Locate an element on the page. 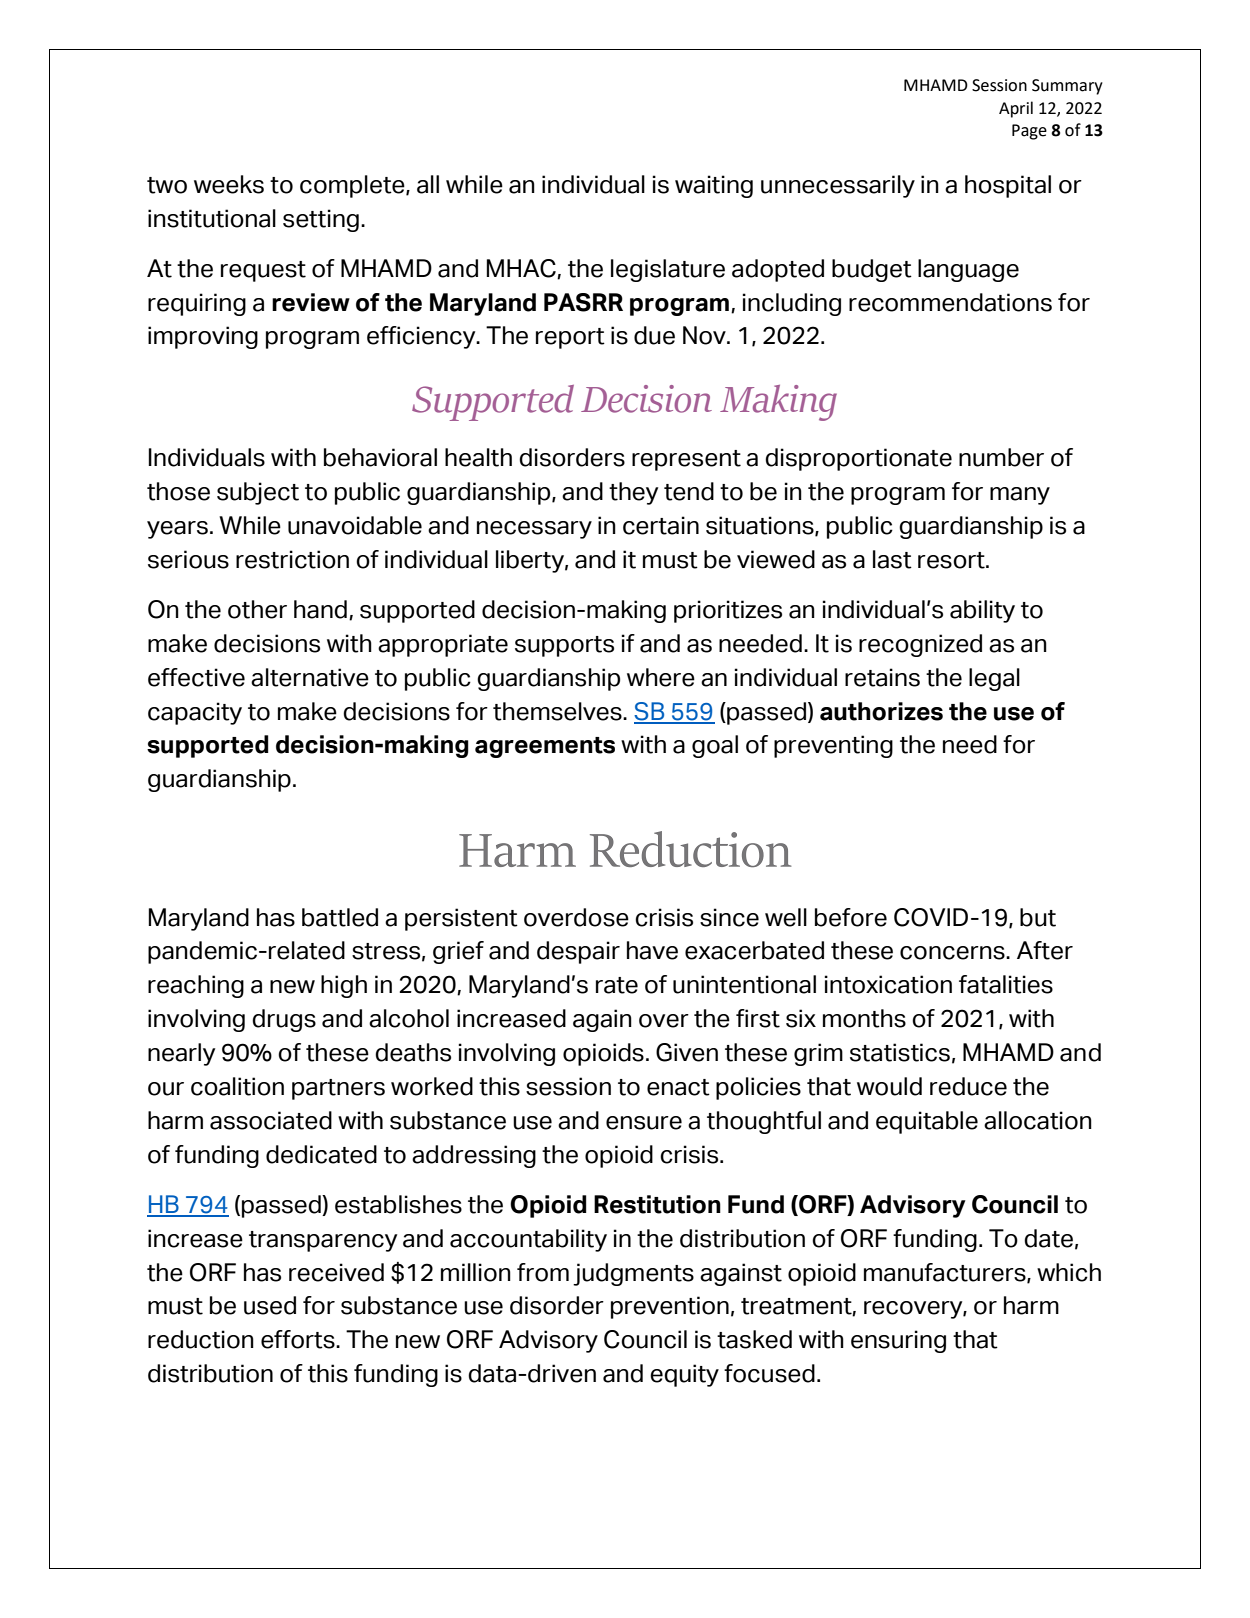 The image size is (1250, 1618). April is located at coordinates (1016, 109).
